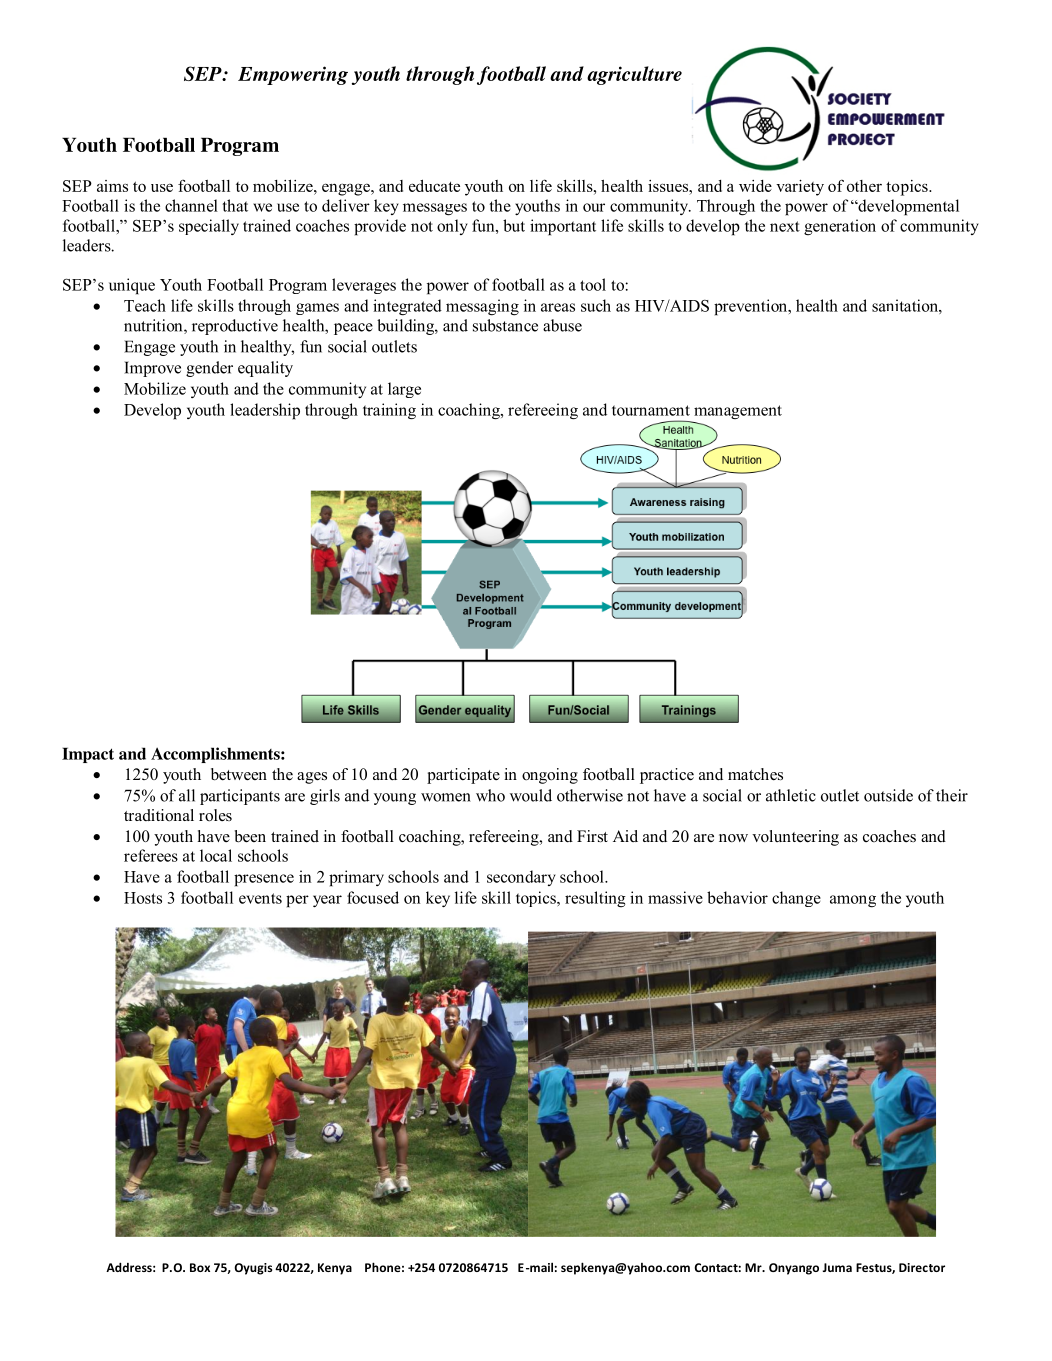 The height and width of the screenshot is (1361, 1052). What do you see at coordinates (216, 855) in the screenshot?
I see `local` at bounding box center [216, 855].
